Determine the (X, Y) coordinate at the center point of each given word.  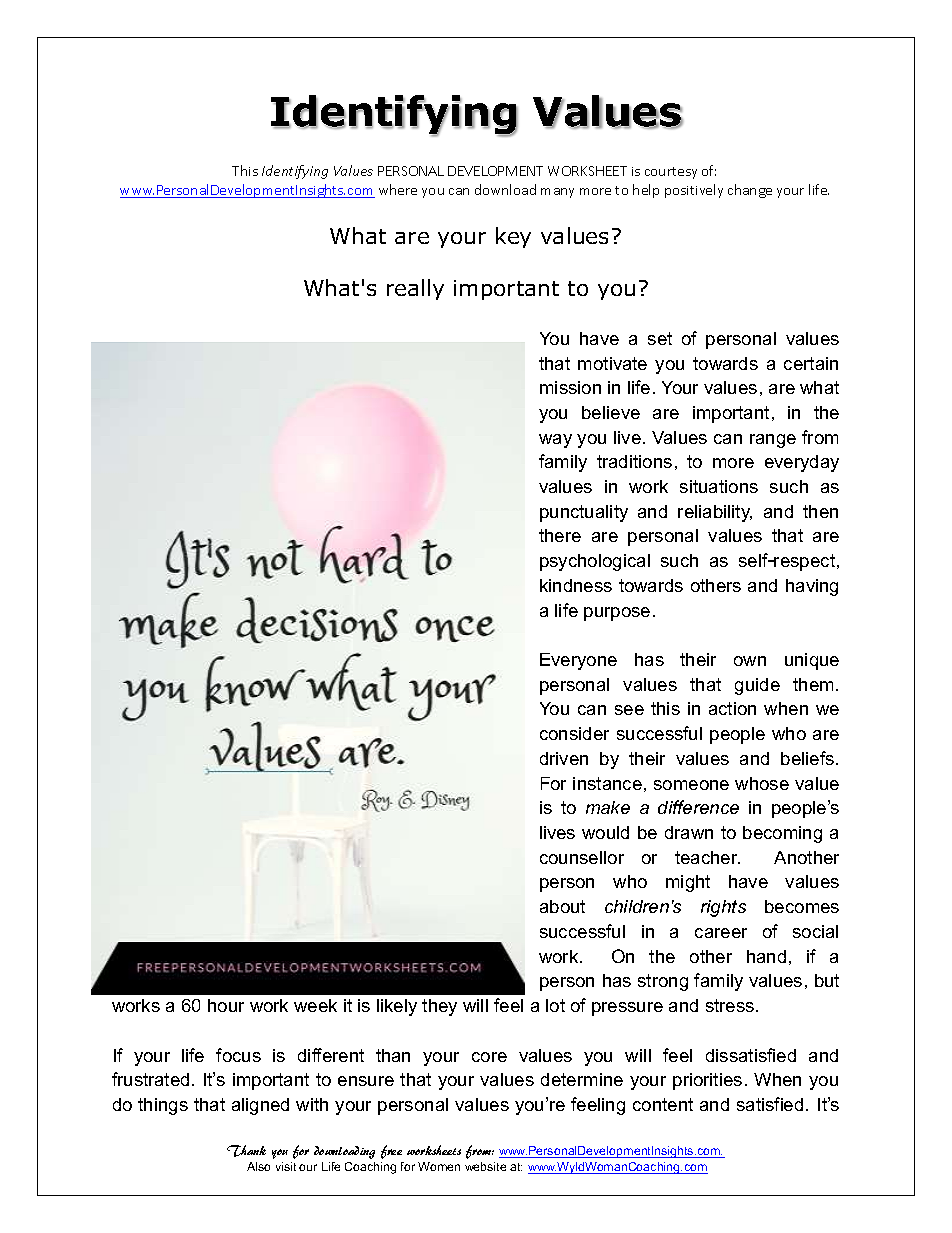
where (398, 189)
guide (757, 686)
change (750, 191)
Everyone (578, 661)
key (513, 237)
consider (574, 733)
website (485, 1166)
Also (258, 1166)
